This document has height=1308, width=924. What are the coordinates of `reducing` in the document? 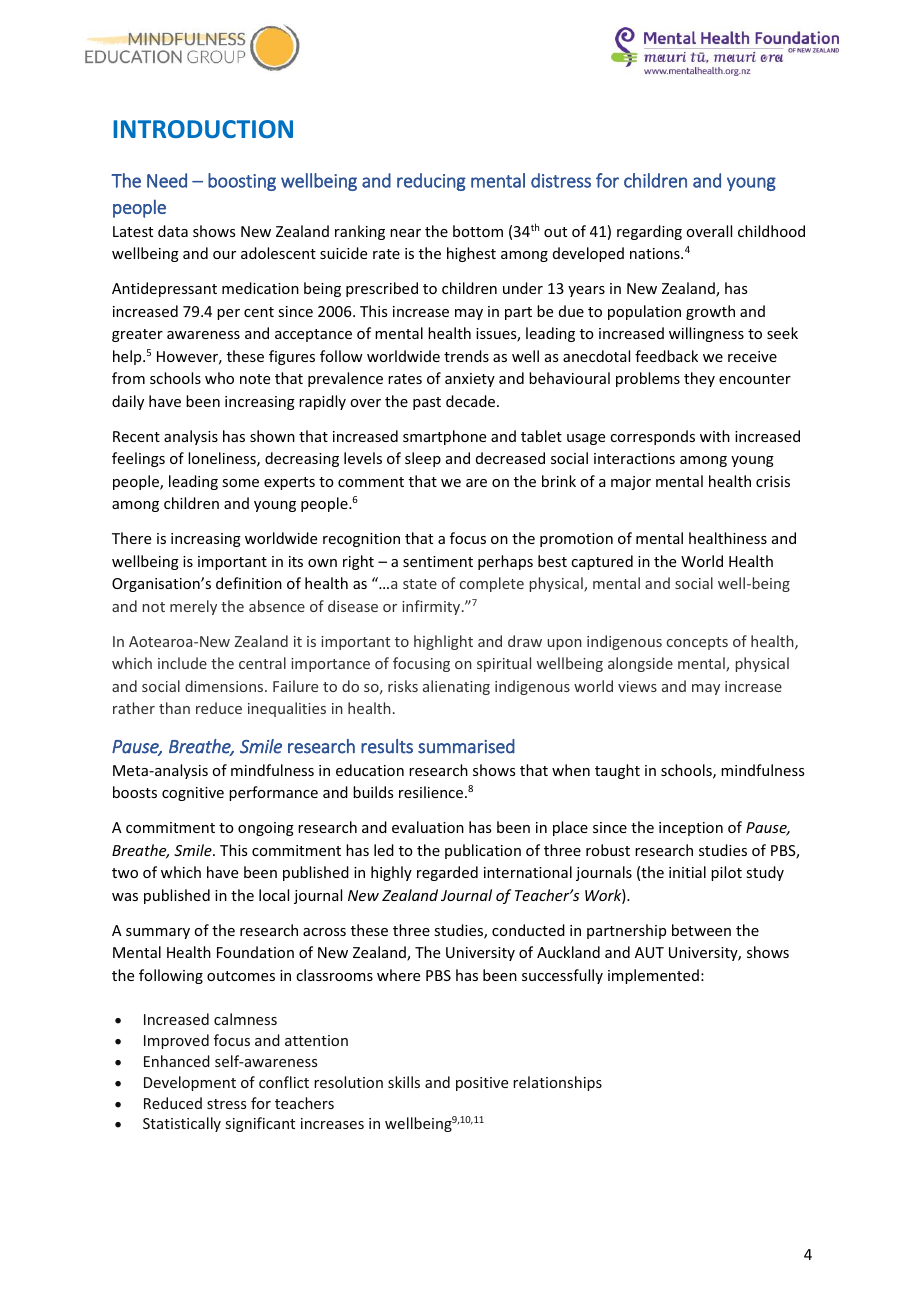 It's located at (431, 182).
